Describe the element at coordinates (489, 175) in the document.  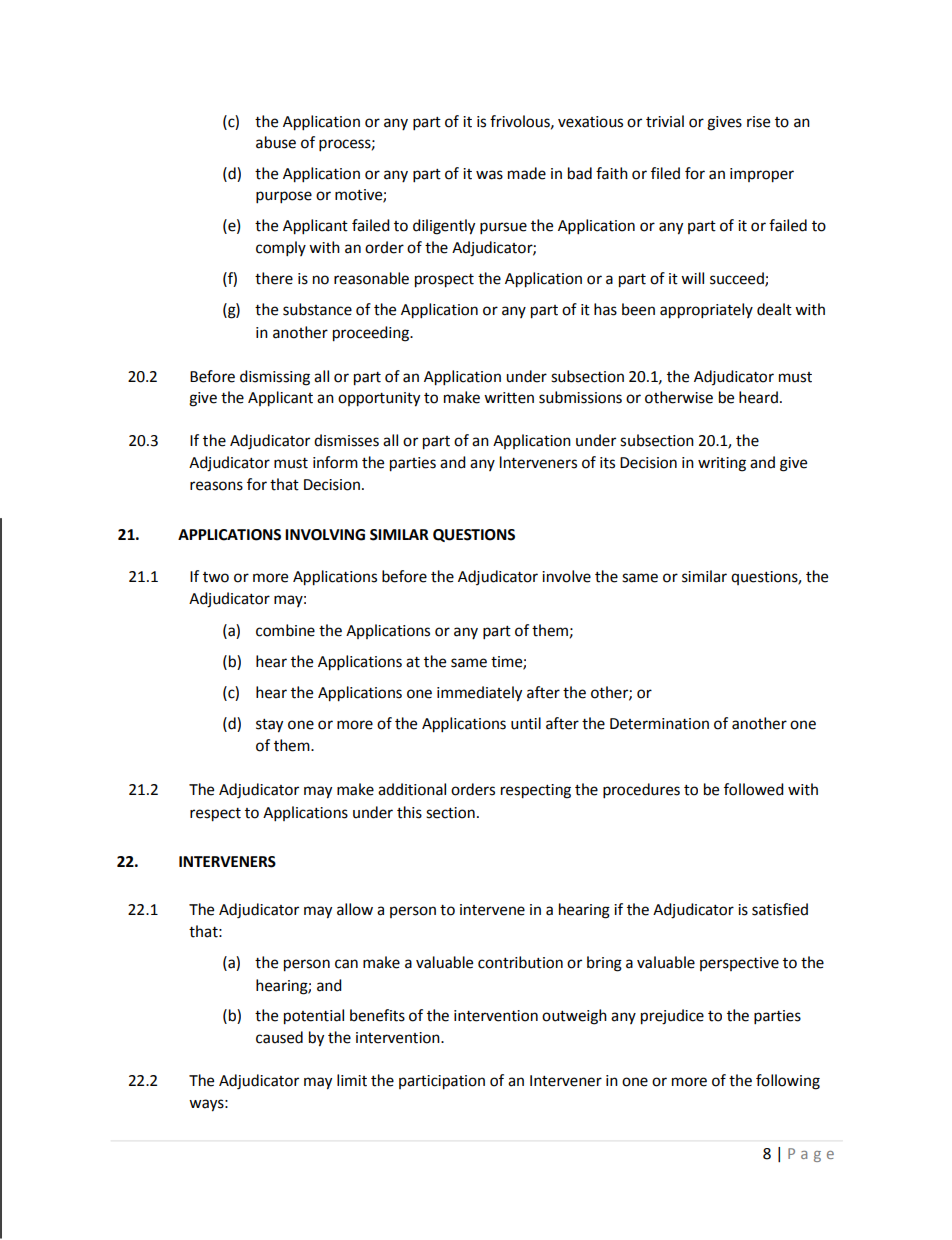
I see `was` at that location.
